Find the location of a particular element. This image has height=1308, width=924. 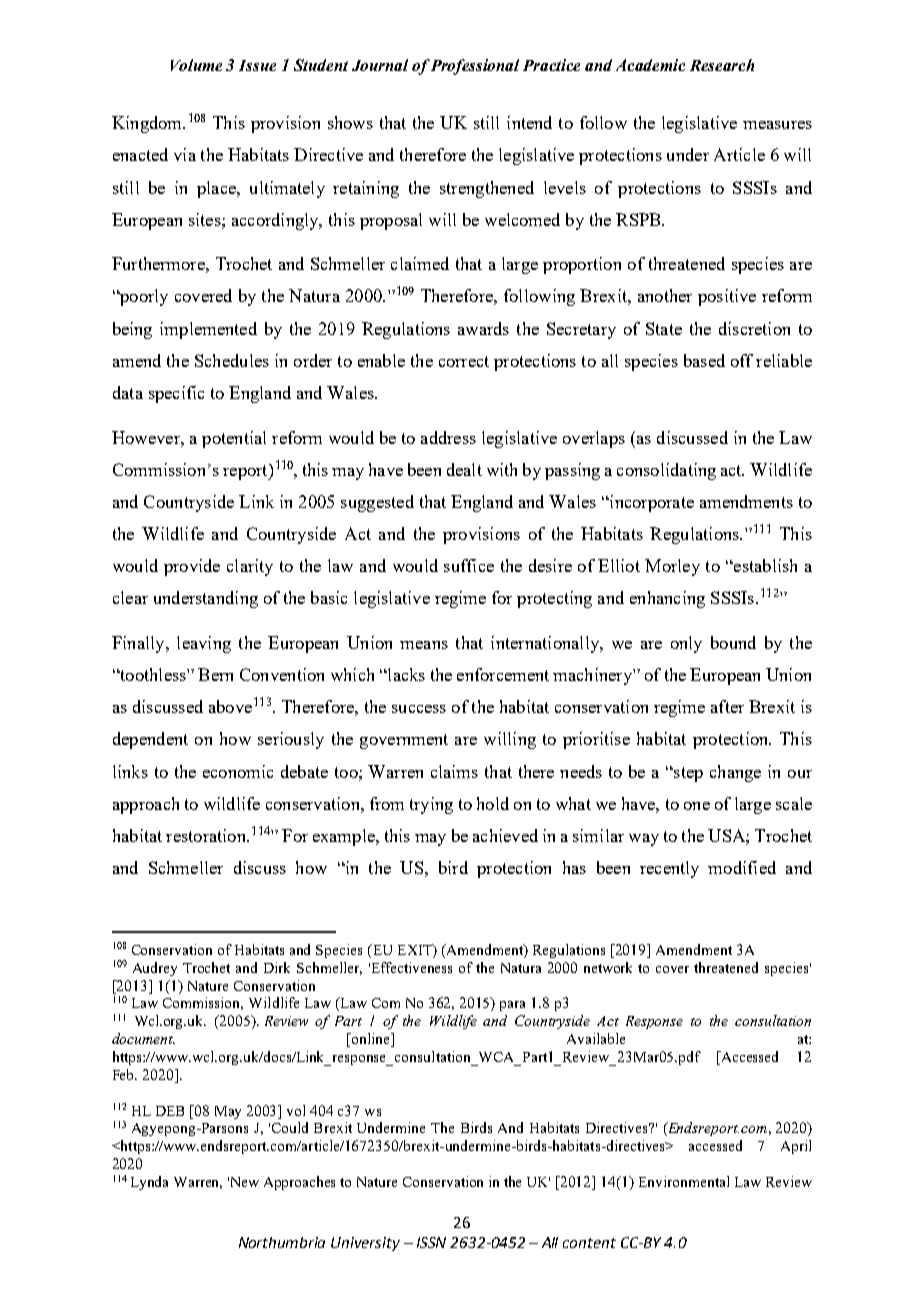

bound is located at coordinates (733, 642).
